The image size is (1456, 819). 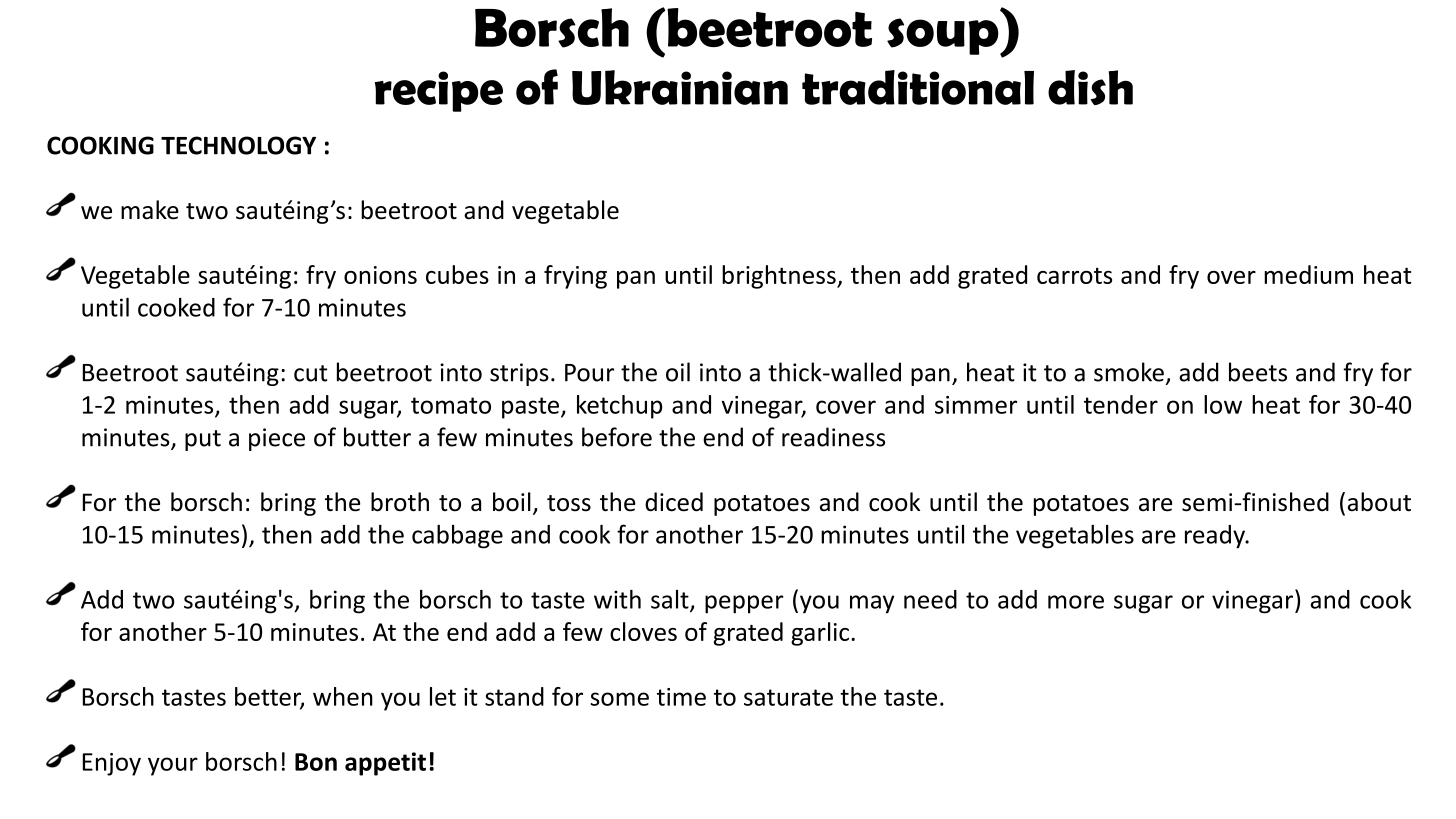 I want to click on salt, so click(x=671, y=600).
